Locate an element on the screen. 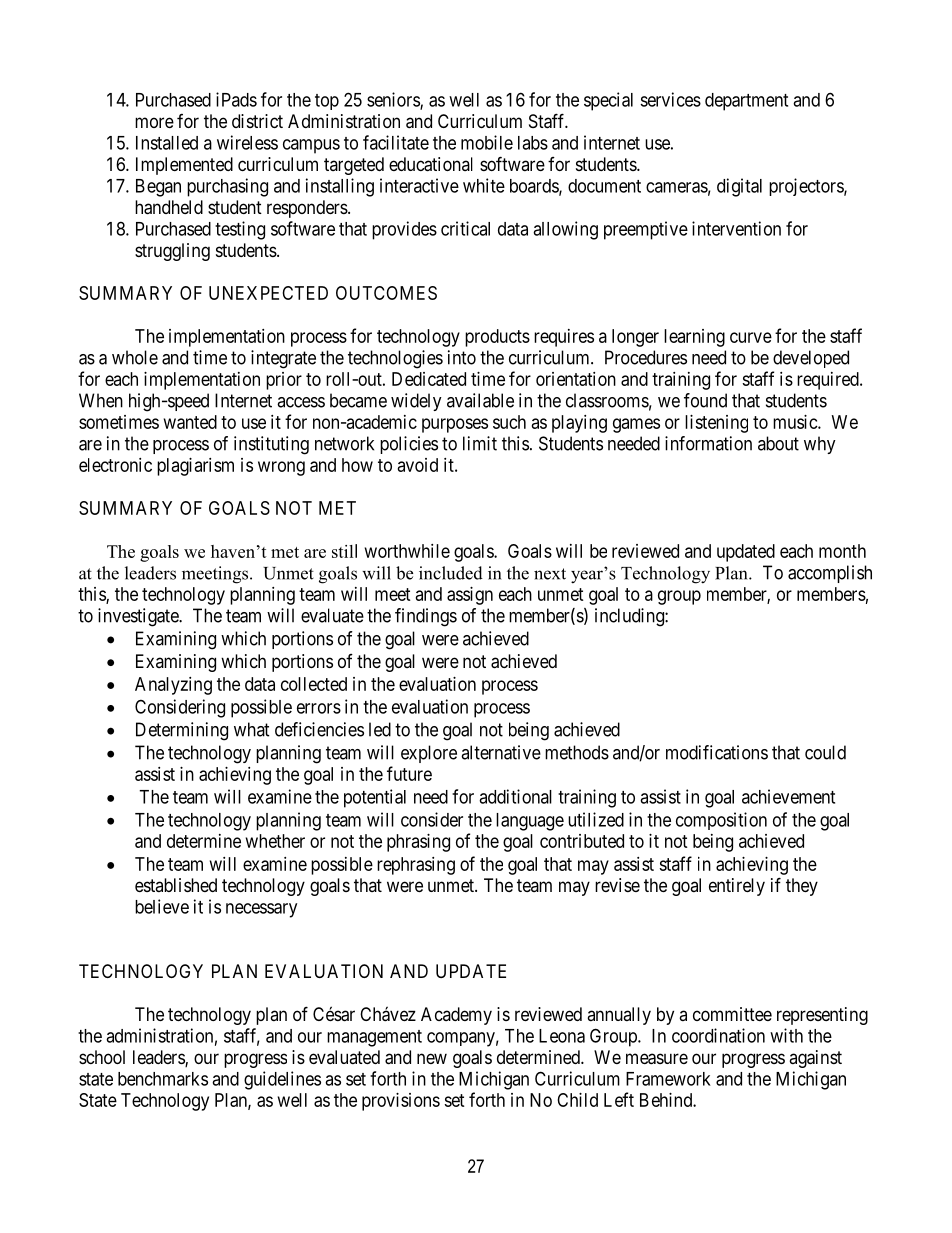 This screenshot has height=1233, width=952. department is located at coordinates (746, 102).
